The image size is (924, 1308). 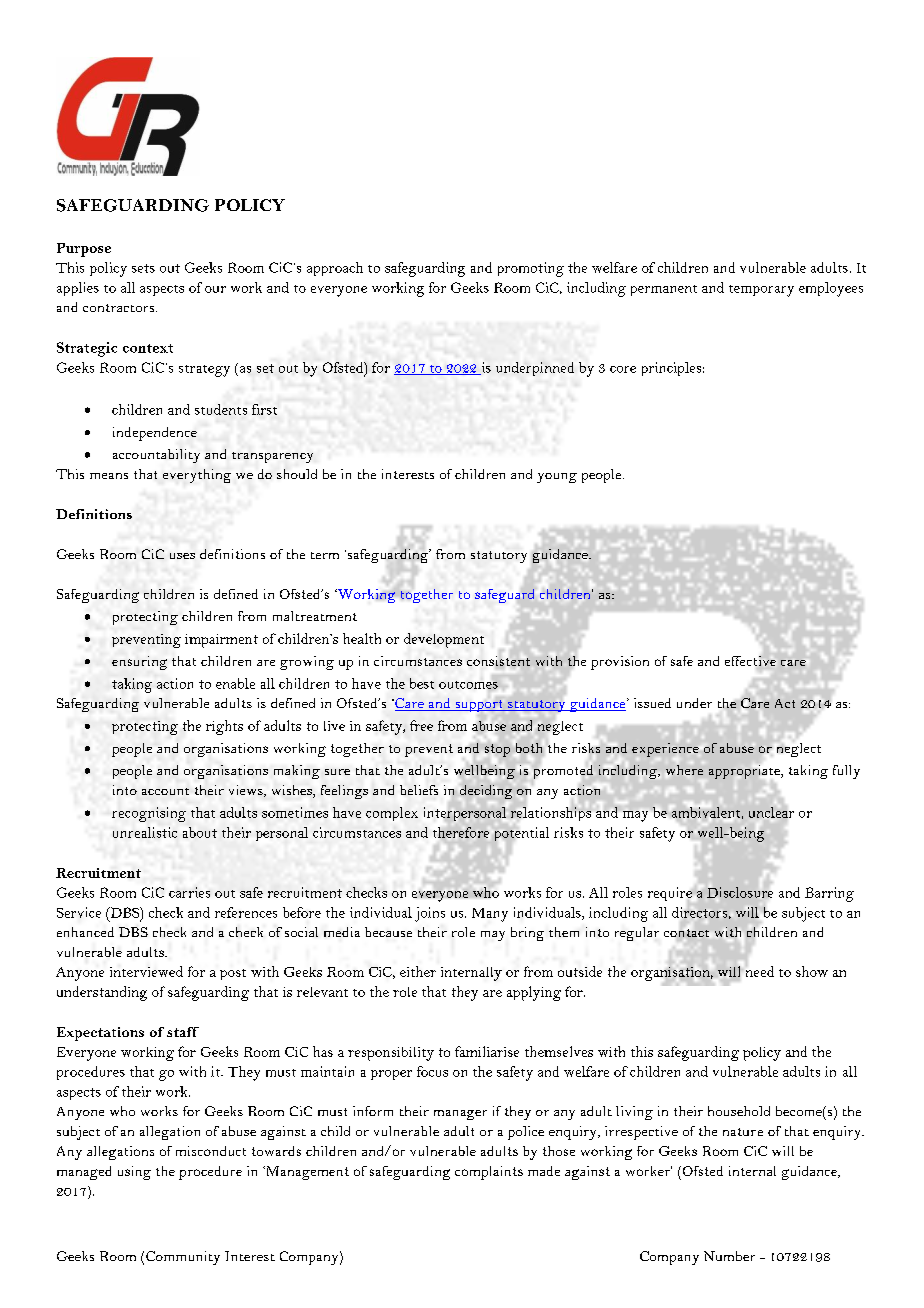 I want to click on issued, so click(x=652, y=703).
